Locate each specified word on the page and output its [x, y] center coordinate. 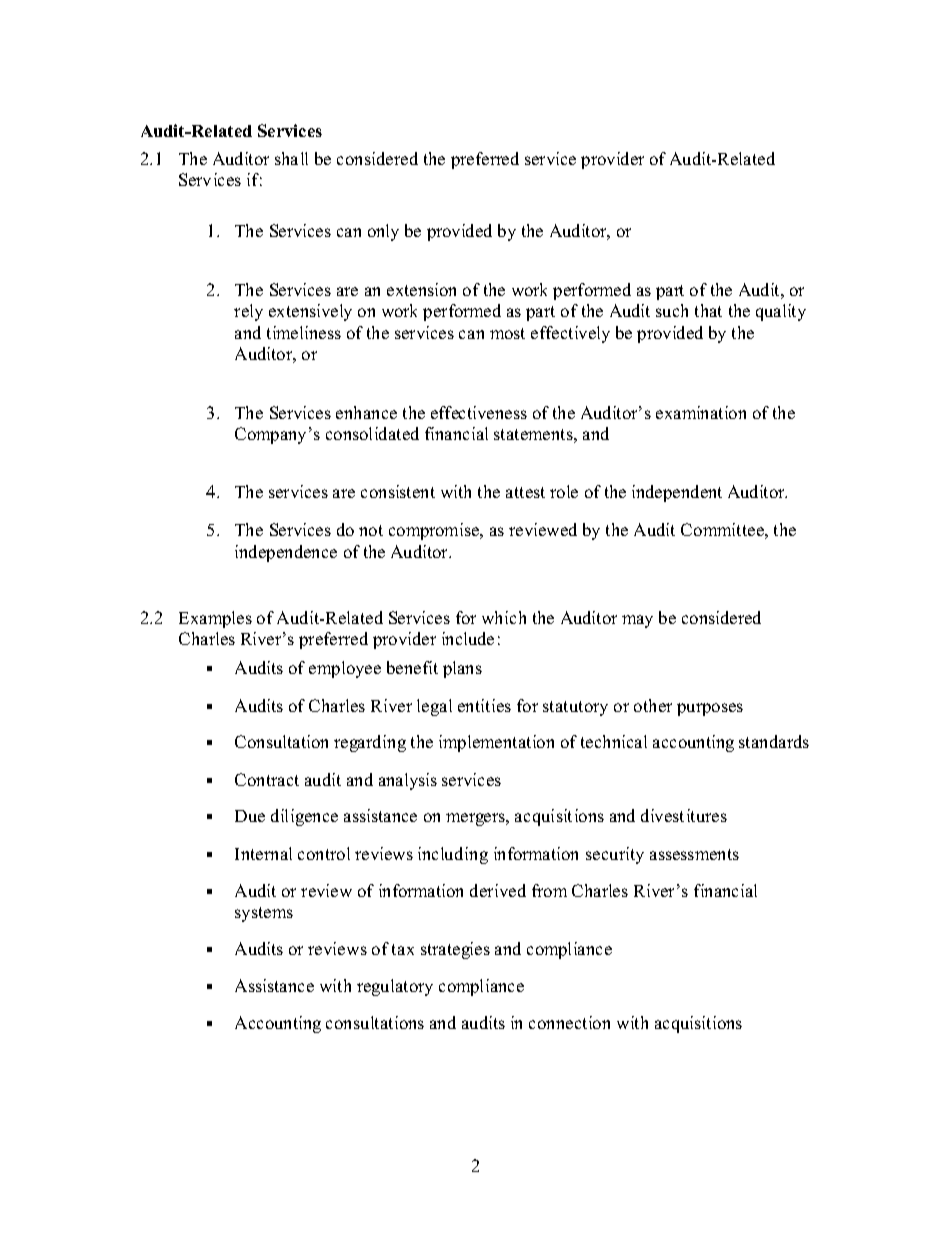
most [507, 333]
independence [286, 553]
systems [264, 914]
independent [677, 493]
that [708, 310]
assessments [694, 854]
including [453, 855]
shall [291, 158]
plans [462, 669]
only [383, 232]
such [672, 310]
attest [525, 492]
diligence [304, 817]
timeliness [304, 332]
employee [345, 669]
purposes [710, 709]
